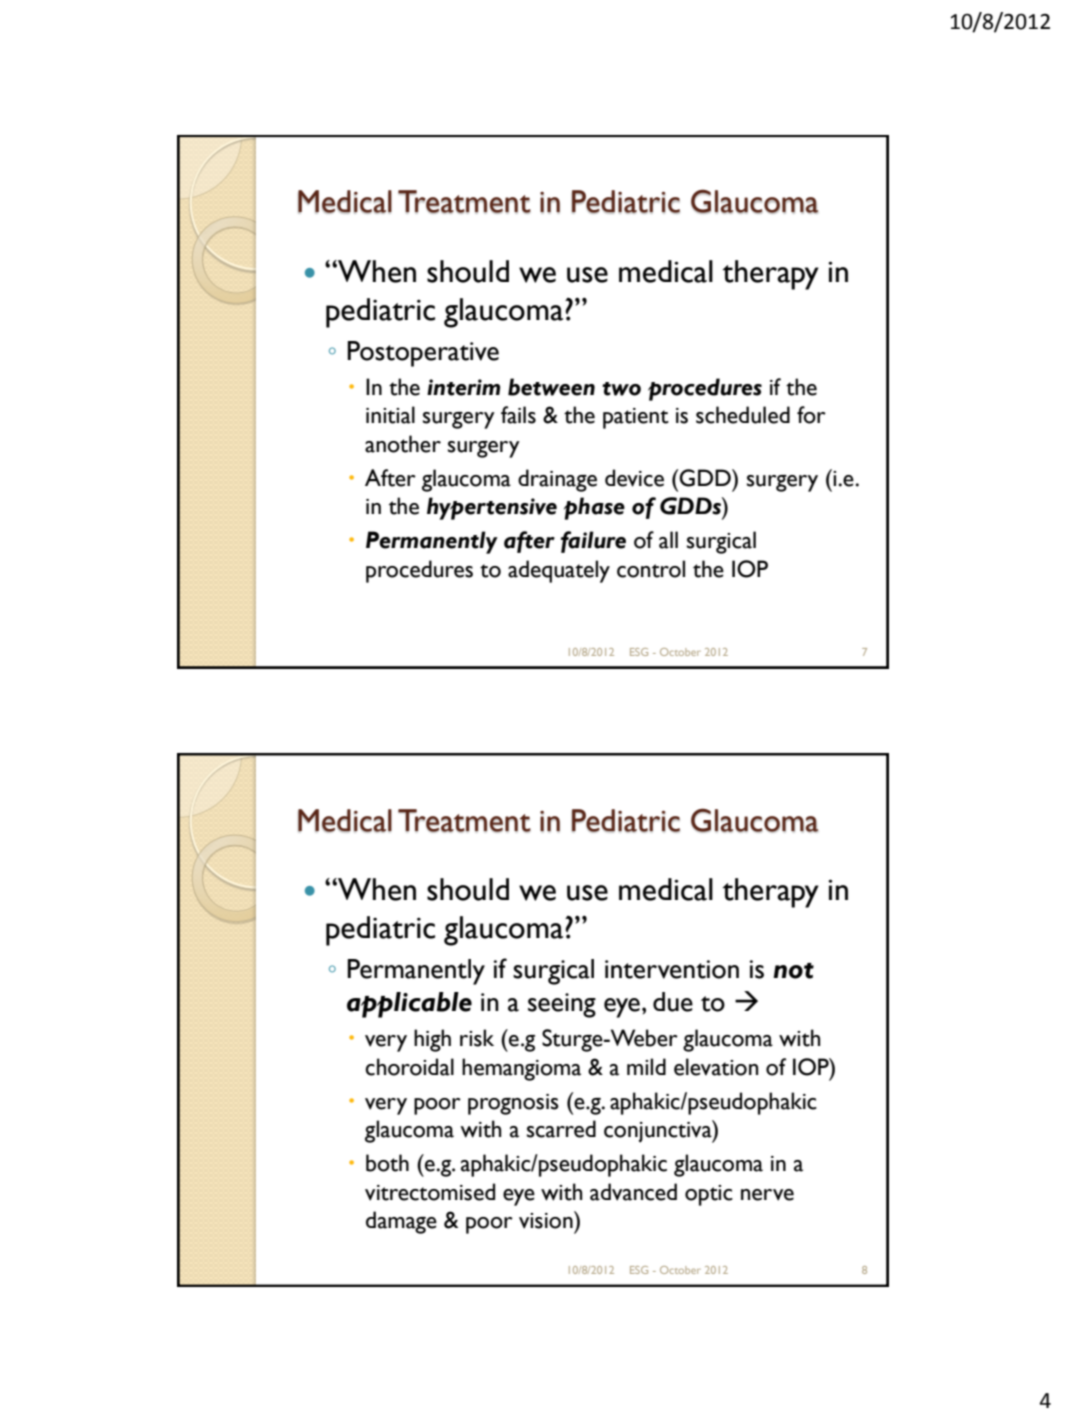 The width and height of the screenshot is (1066, 1422). I want to click on adequately, so click(559, 571).
